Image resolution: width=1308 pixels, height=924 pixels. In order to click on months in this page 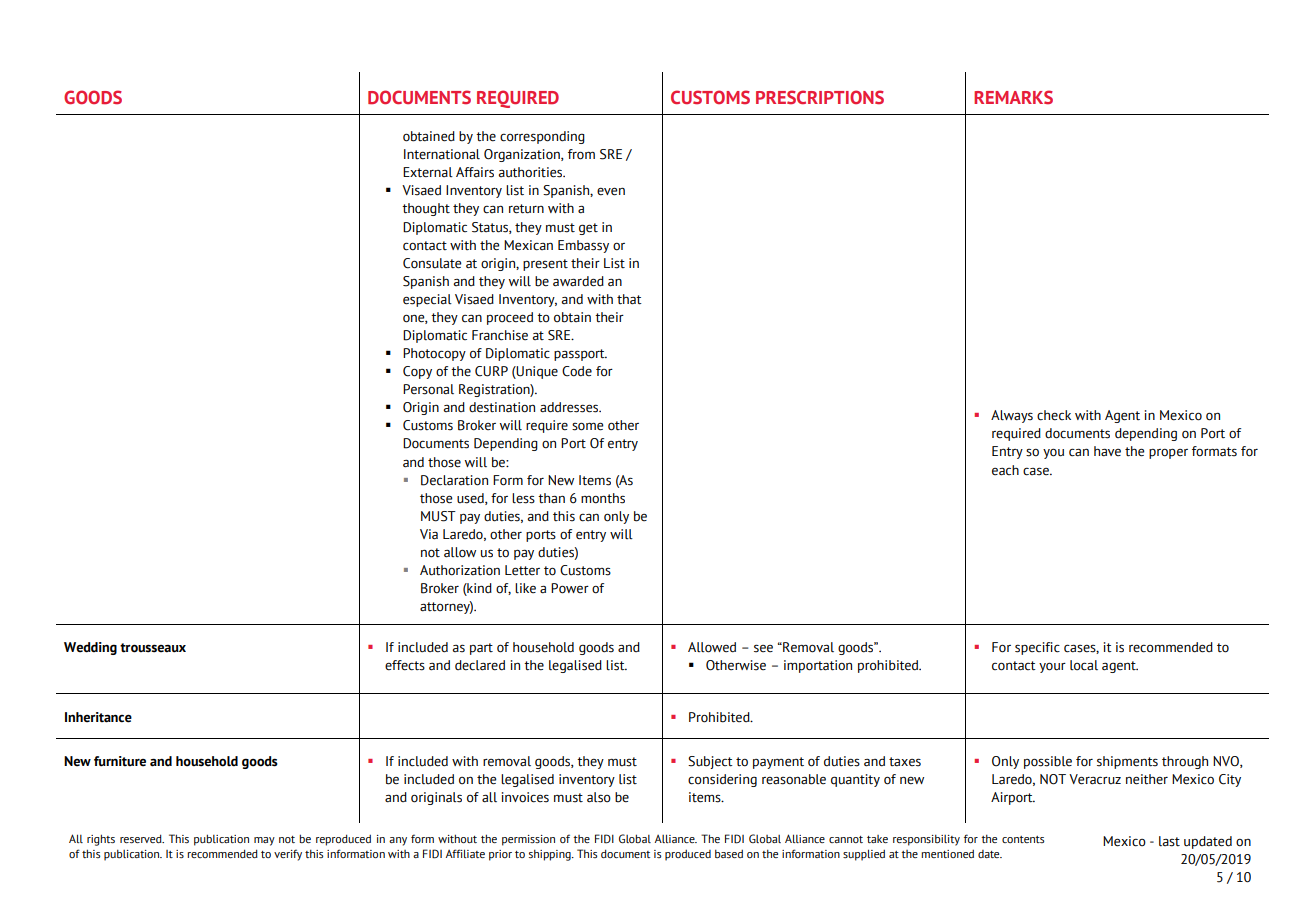, I will do `click(603, 498)`.
